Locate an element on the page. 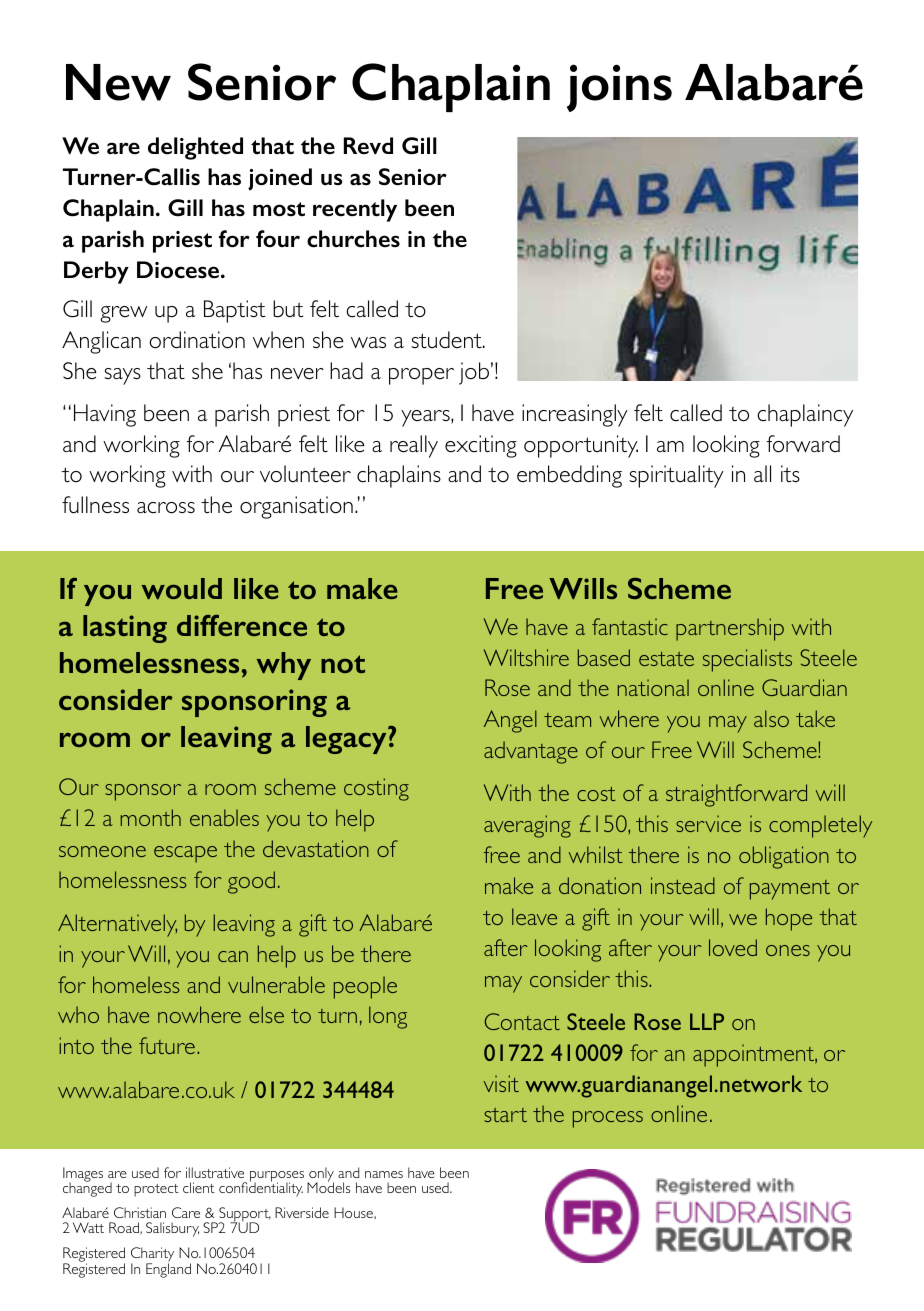 The image size is (924, 1311). process is located at coordinates (608, 1119).
